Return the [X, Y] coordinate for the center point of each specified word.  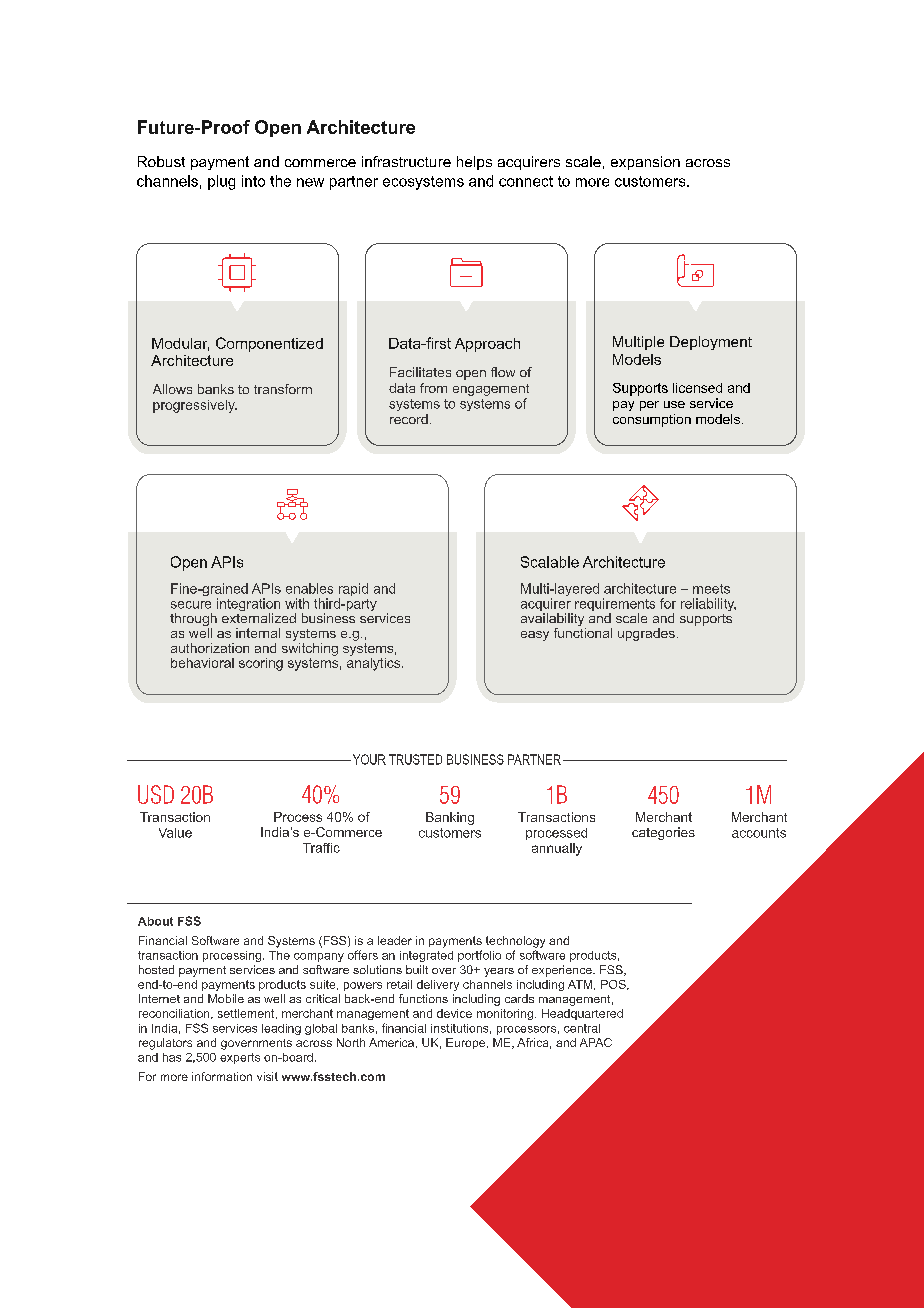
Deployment [711, 343]
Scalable [550, 562]
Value [175, 833]
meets [711, 589]
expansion [645, 163]
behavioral [202, 663]
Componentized [269, 344]
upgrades [646, 634]
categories [663, 833]
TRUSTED [415, 759]
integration [248, 606]
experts [240, 1058]
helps [474, 163]
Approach [487, 345]
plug [221, 182]
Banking [450, 818]
